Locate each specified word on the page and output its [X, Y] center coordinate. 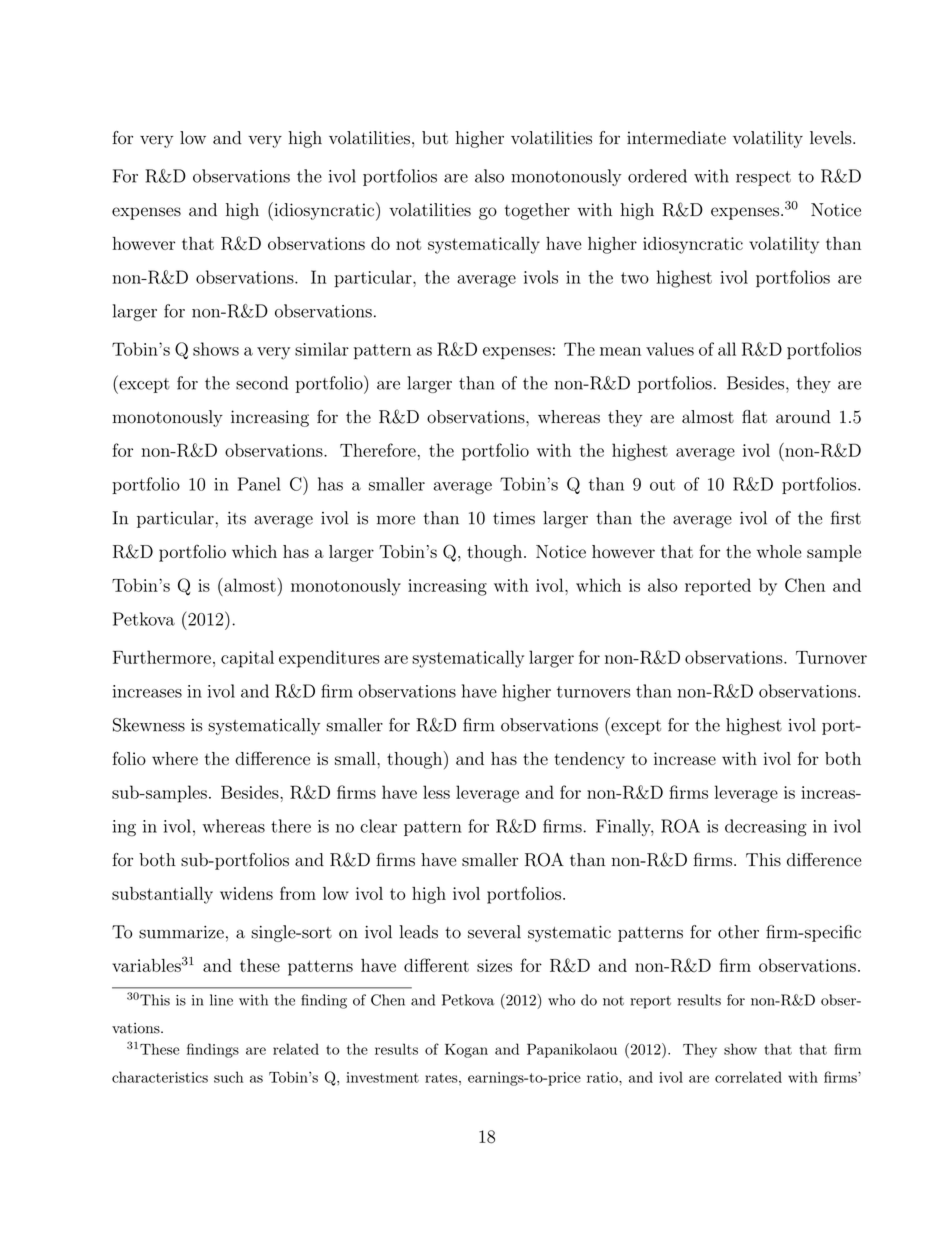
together [537, 211]
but [435, 138]
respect [763, 178]
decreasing [766, 828]
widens [246, 893]
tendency [589, 760]
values [670, 349]
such [228, 1077]
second [262, 383]
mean [620, 351]
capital [247, 659]
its [237, 518]
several [494, 932]
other [738, 932]
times [514, 518]
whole [779, 551]
